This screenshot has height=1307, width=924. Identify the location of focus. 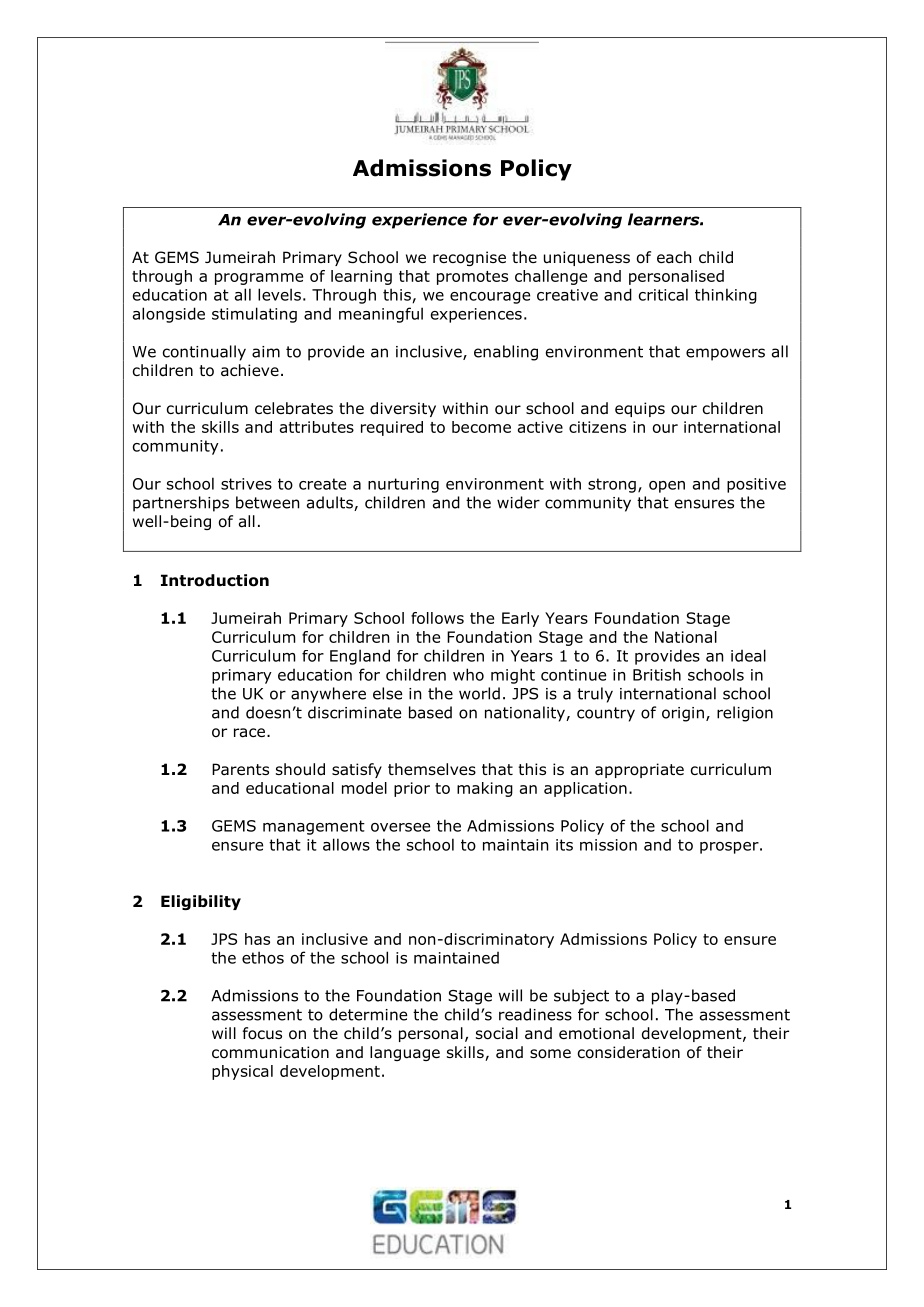
(262, 1033).
